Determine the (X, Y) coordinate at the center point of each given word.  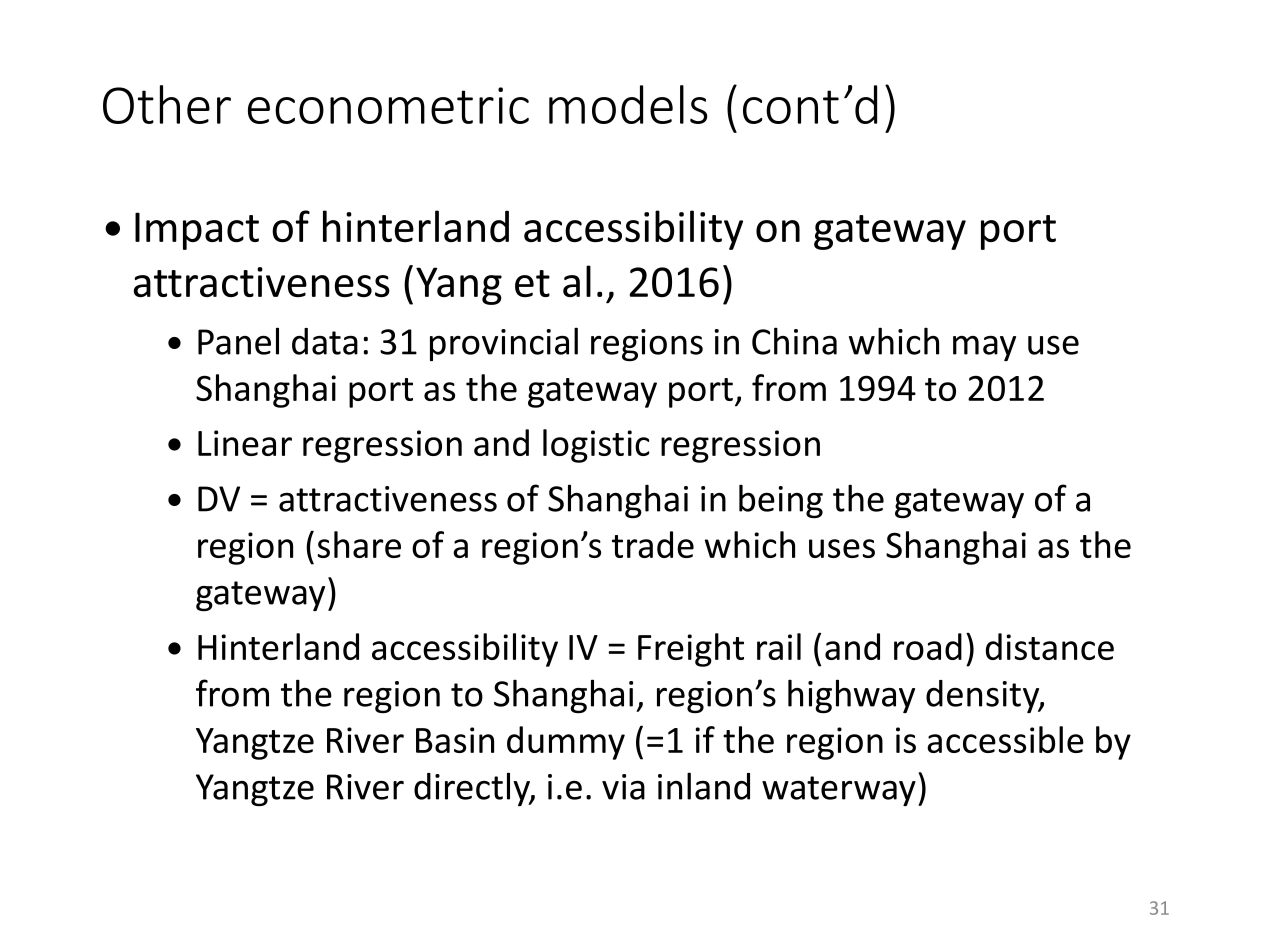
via (623, 787)
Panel (238, 341)
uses (842, 548)
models (628, 104)
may (984, 348)
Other (167, 104)
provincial (504, 344)
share (359, 544)
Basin (455, 740)
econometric (388, 105)
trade (653, 544)
